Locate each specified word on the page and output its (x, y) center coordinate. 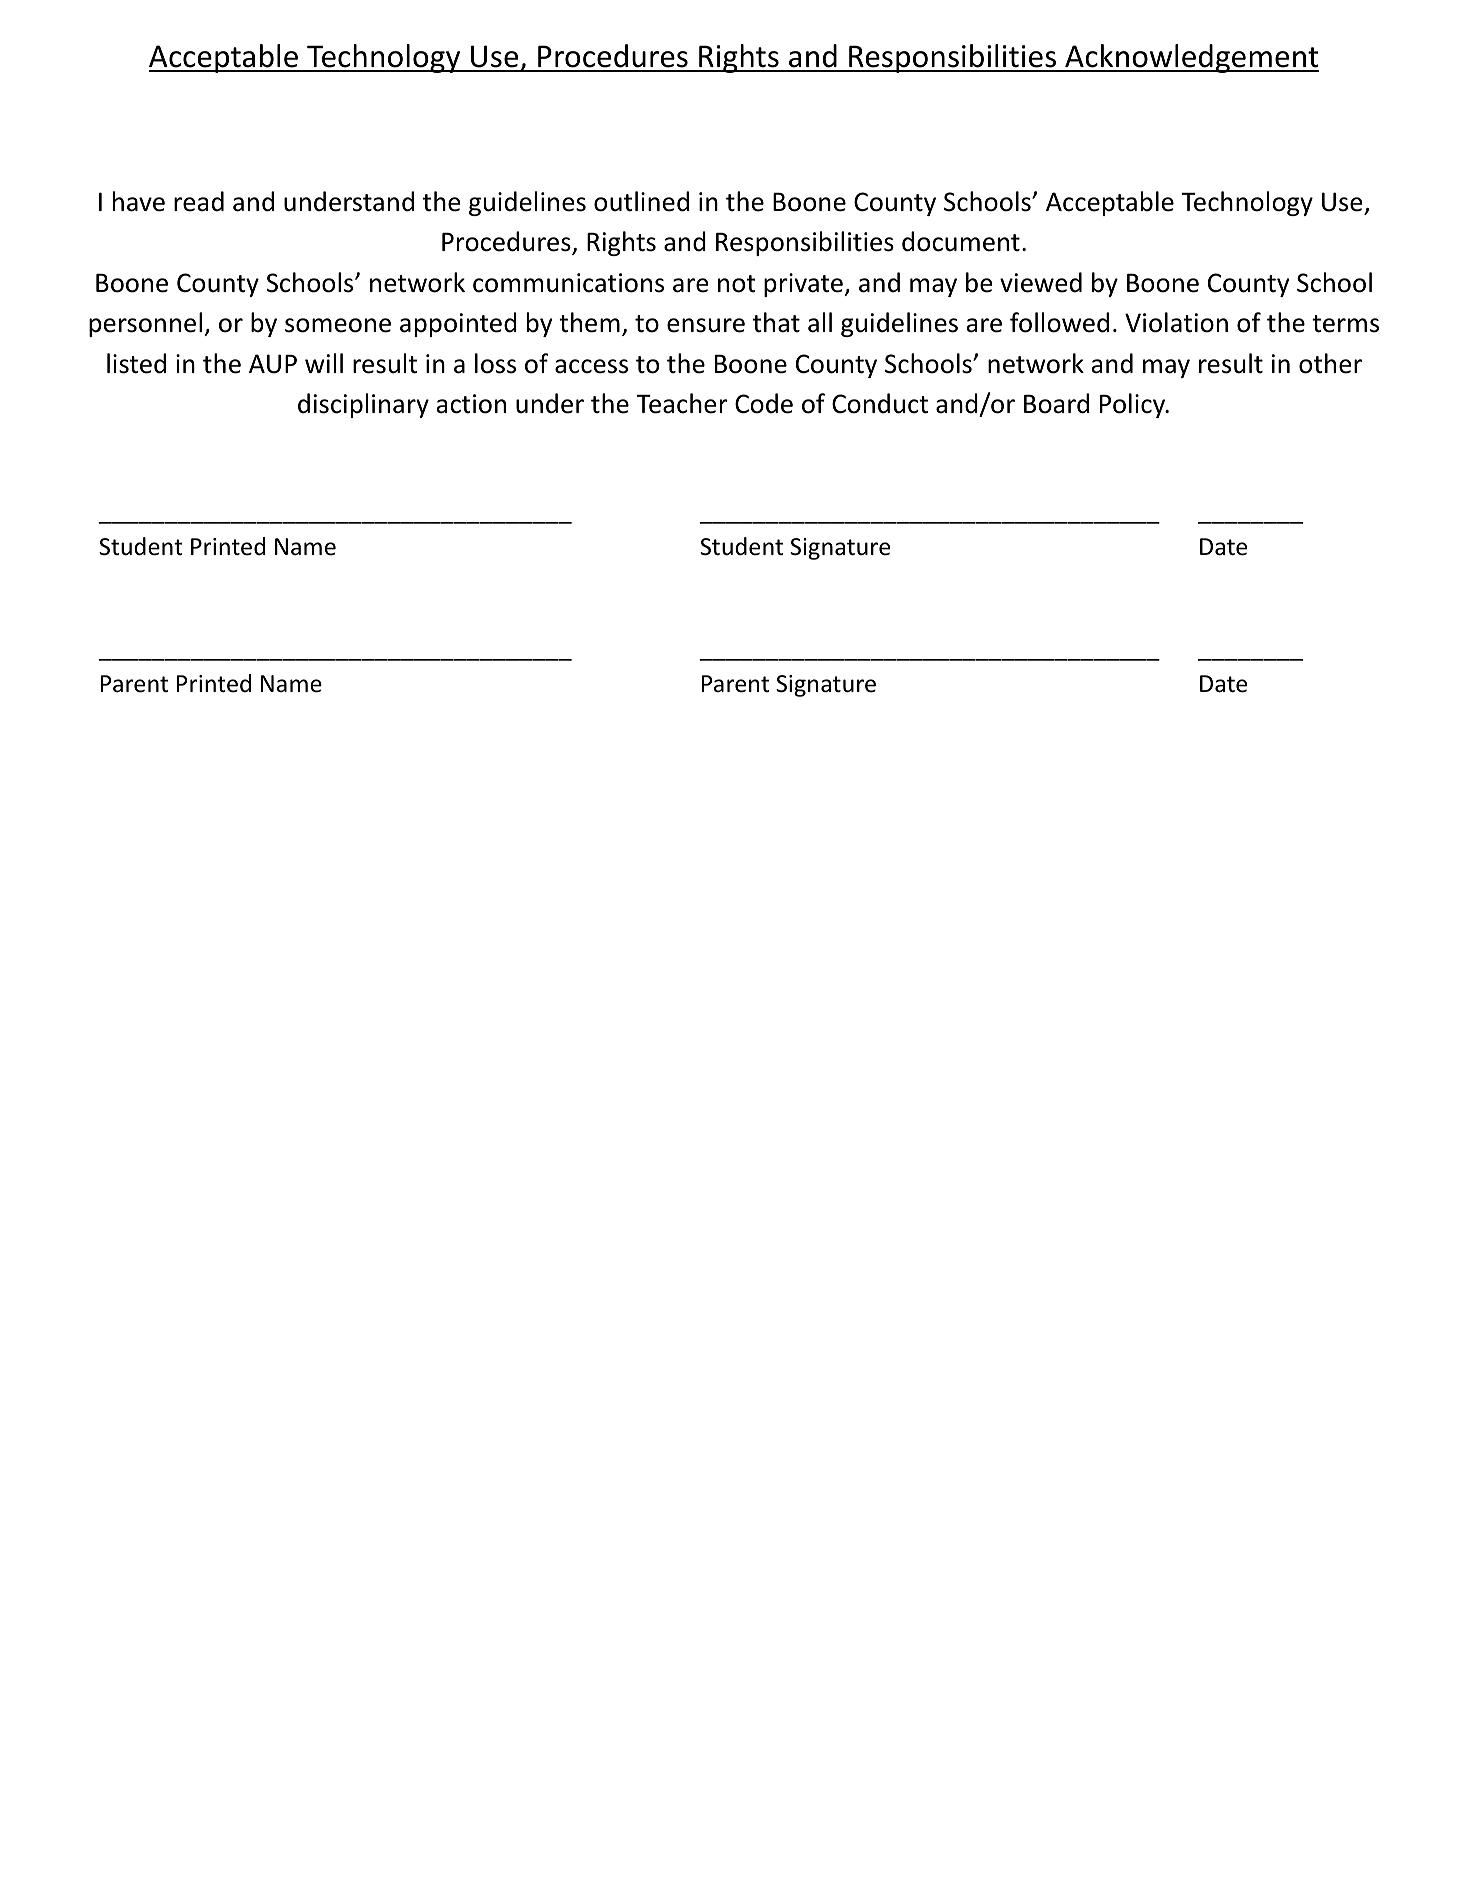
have (139, 201)
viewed (1041, 282)
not (737, 284)
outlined (641, 201)
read (199, 201)
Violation (1176, 322)
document (961, 241)
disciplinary (363, 405)
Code (764, 403)
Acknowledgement (1191, 58)
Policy (1134, 405)
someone (338, 325)
